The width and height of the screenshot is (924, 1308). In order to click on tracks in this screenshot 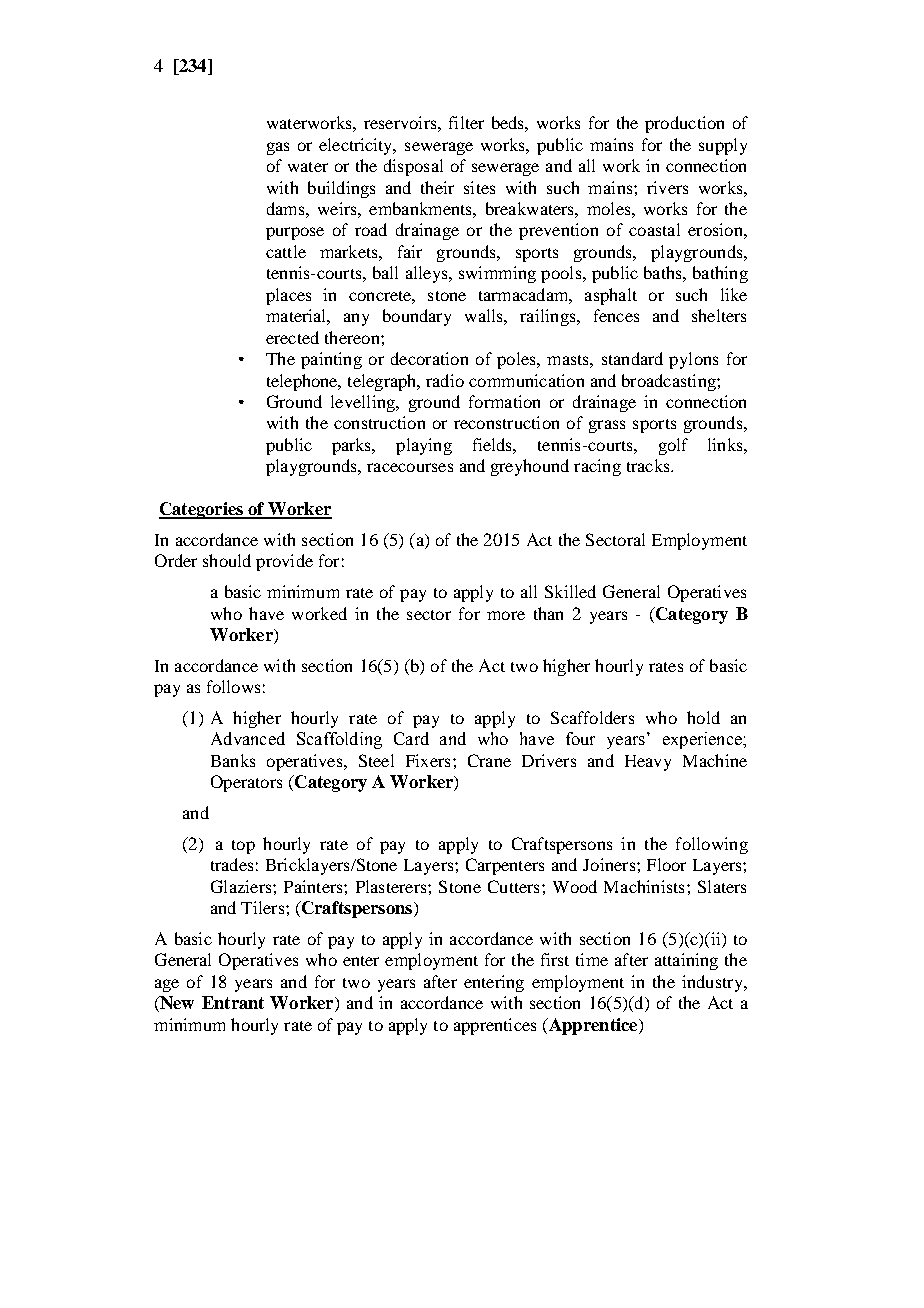, I will do `click(649, 465)`.
